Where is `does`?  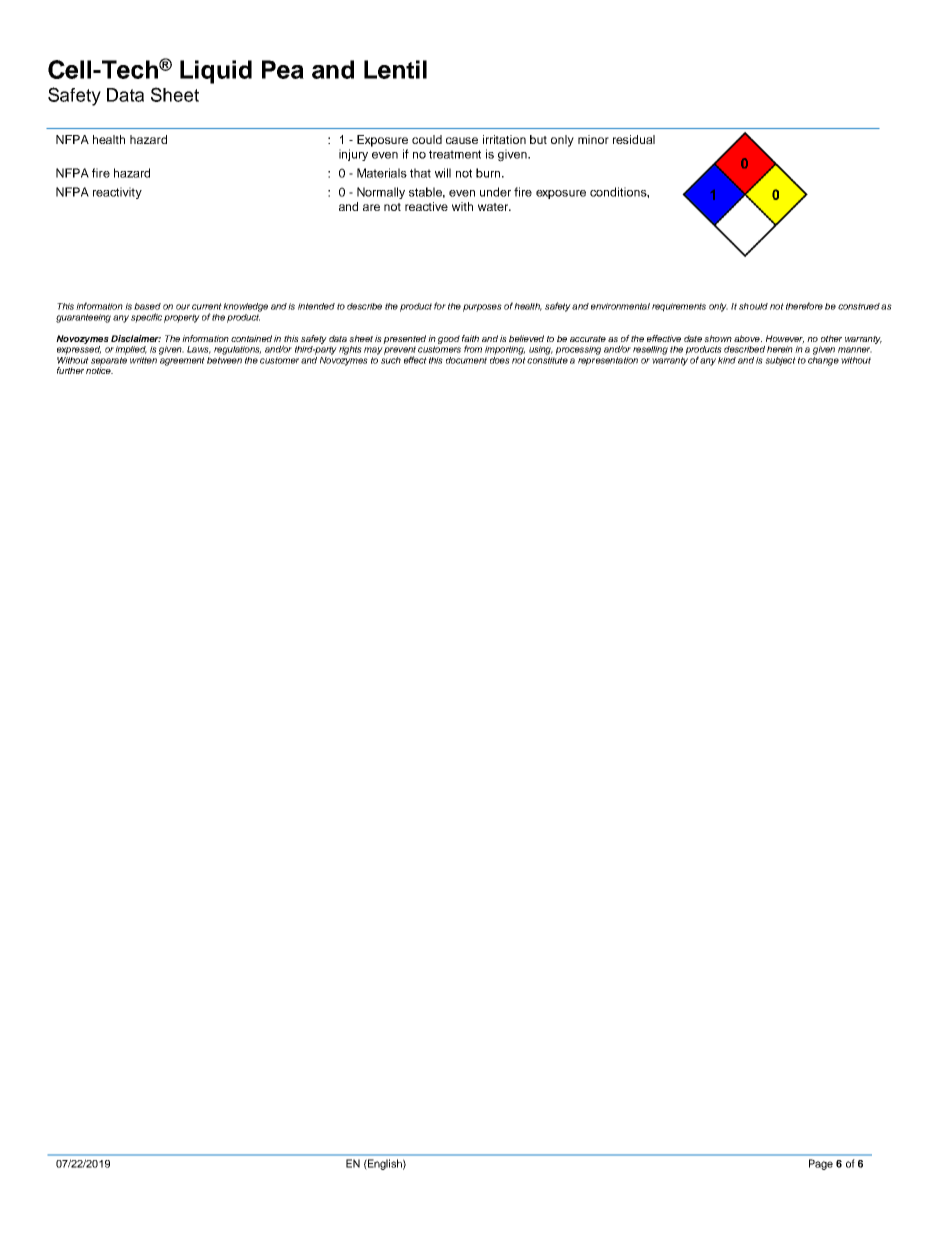
does is located at coordinates (500, 359).
